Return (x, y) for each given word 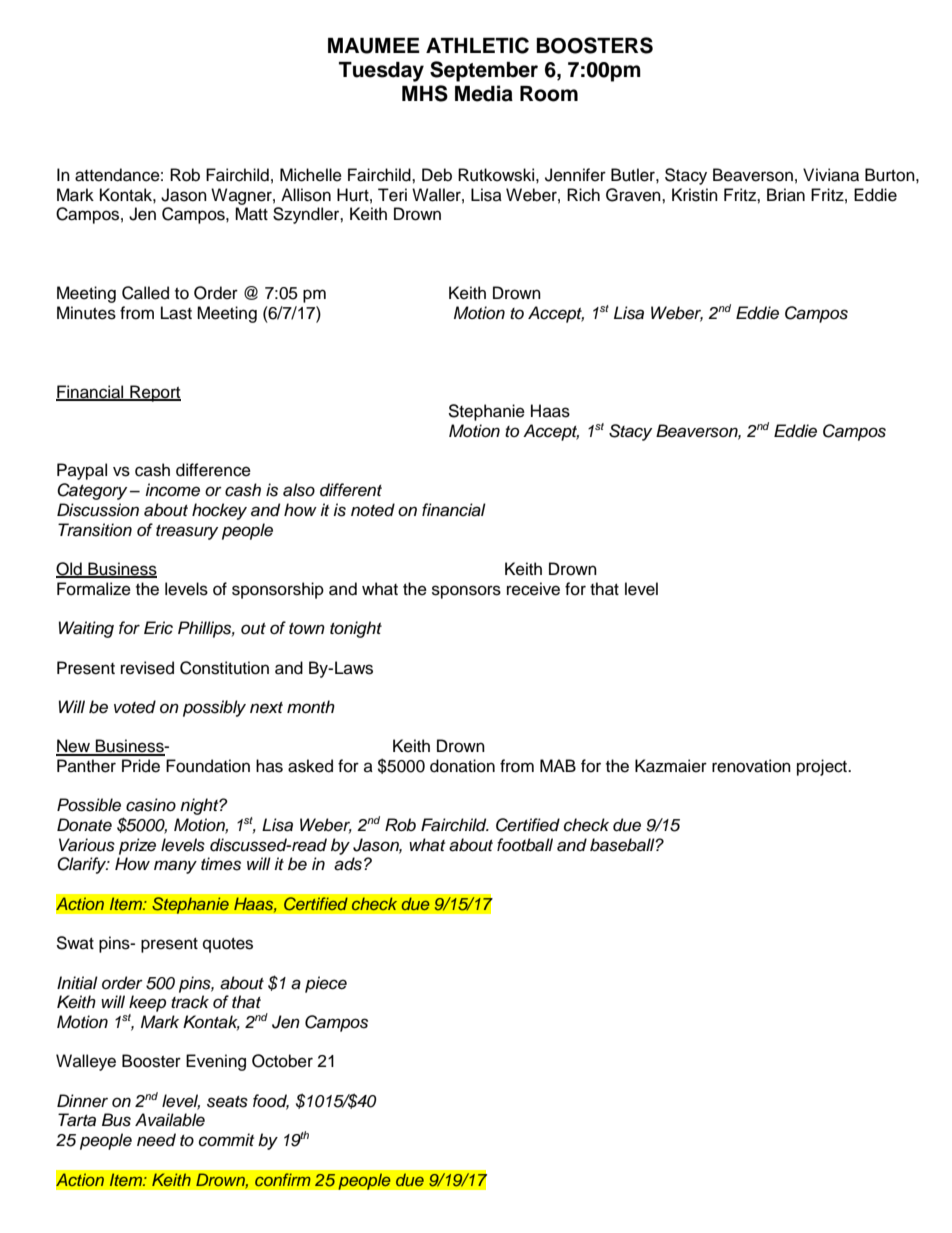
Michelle (311, 175)
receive (533, 589)
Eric (158, 628)
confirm (283, 1179)
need (156, 1140)
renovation (751, 766)
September (484, 71)
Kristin (695, 195)
